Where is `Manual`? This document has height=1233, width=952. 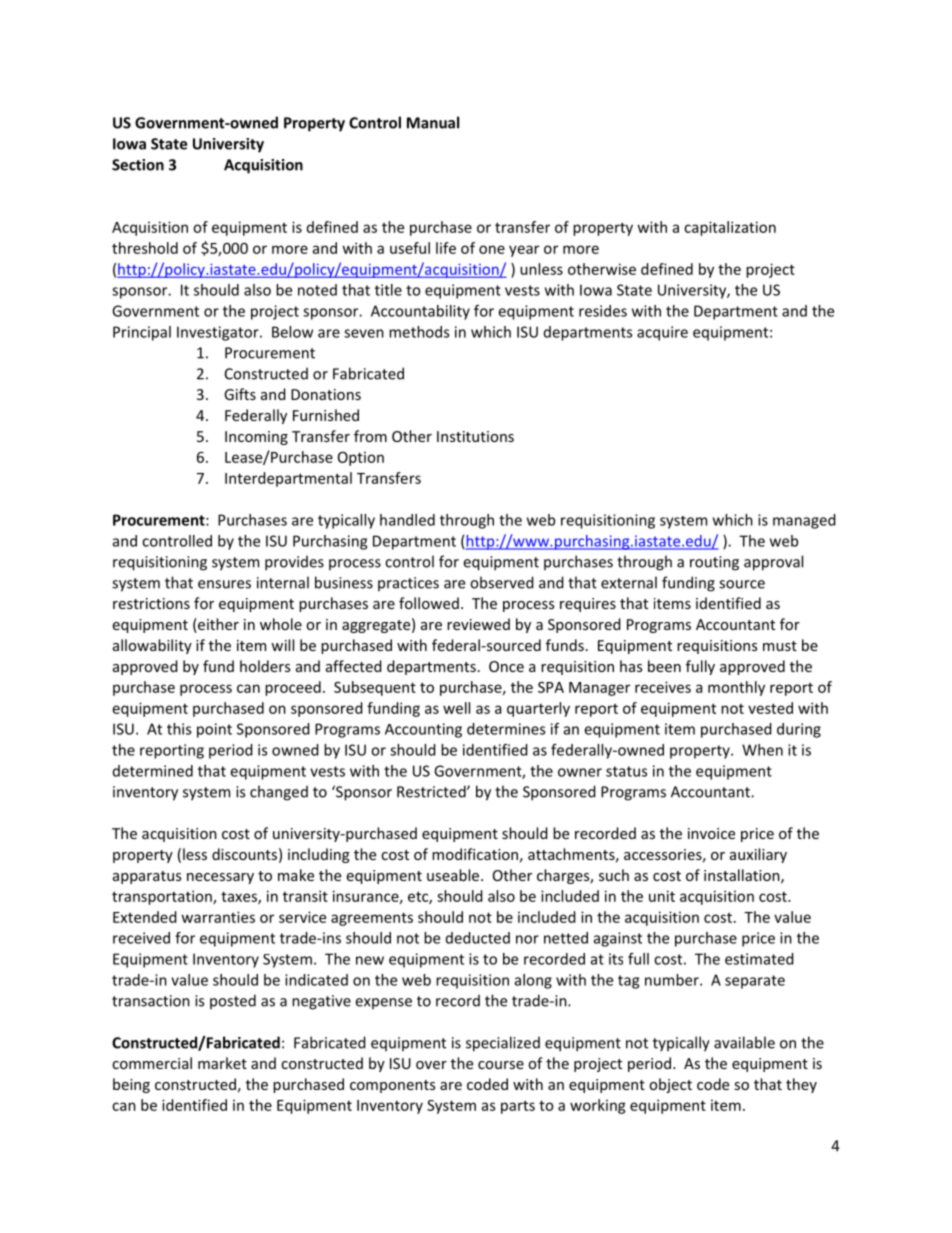
Manual is located at coordinates (433, 122).
